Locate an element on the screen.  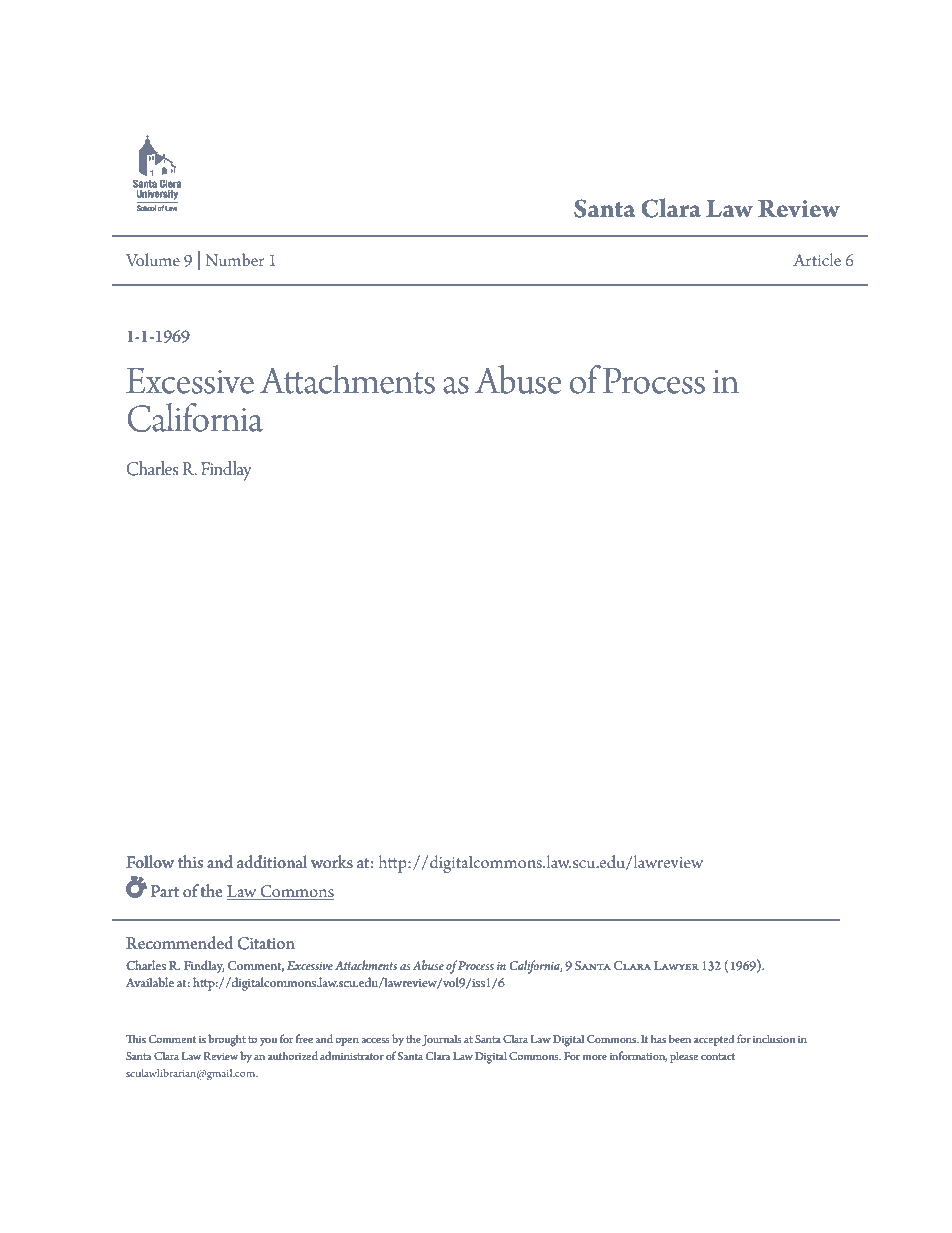
Citation is located at coordinates (266, 943).
